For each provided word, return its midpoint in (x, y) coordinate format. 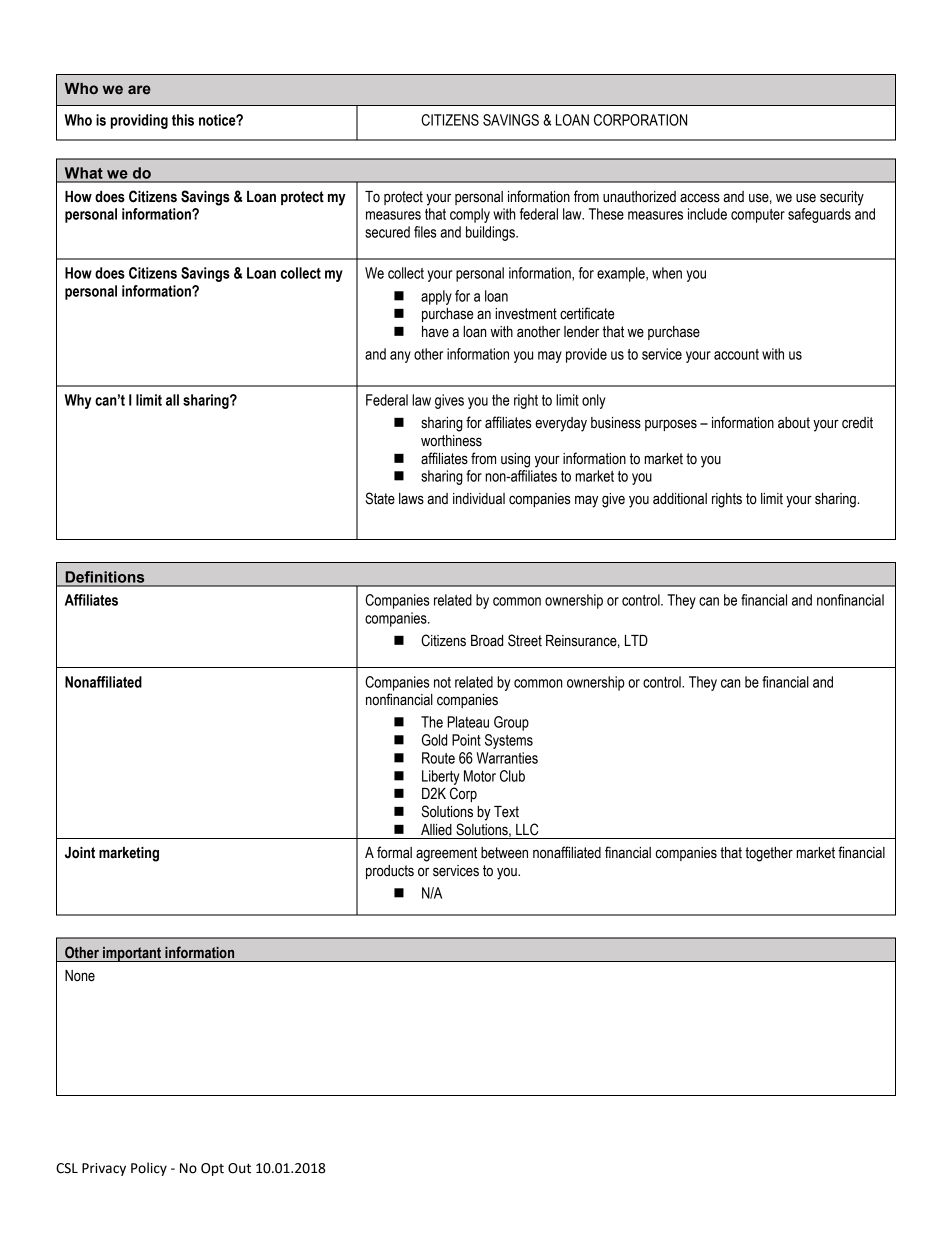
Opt (212, 1169)
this (183, 120)
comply (470, 215)
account (736, 354)
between (504, 853)
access (700, 198)
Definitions (105, 577)
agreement (446, 854)
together (769, 854)
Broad (487, 641)
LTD (636, 640)
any (400, 357)
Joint (80, 853)
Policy (149, 1169)
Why (78, 401)
